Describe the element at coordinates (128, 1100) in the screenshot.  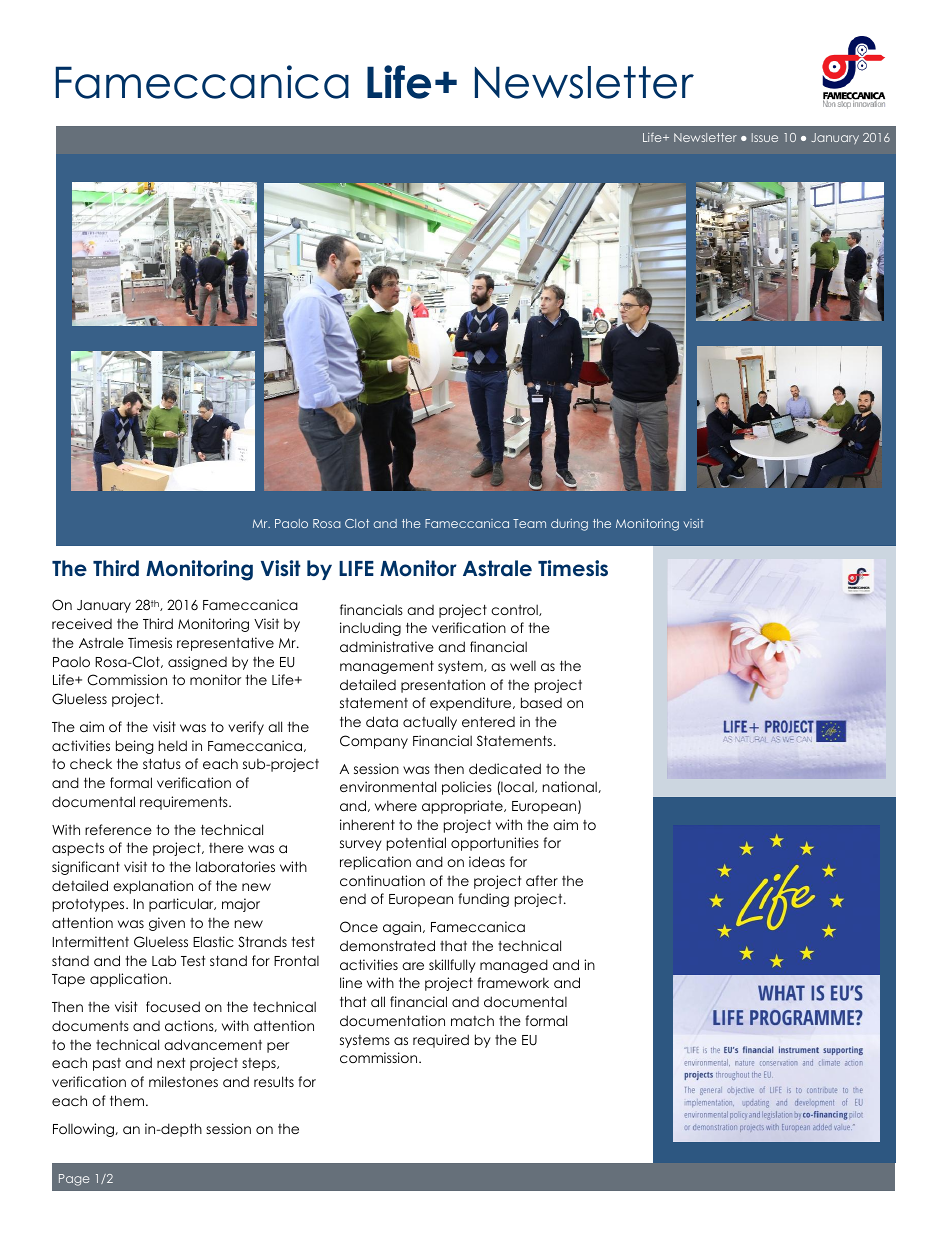
I see `them` at that location.
